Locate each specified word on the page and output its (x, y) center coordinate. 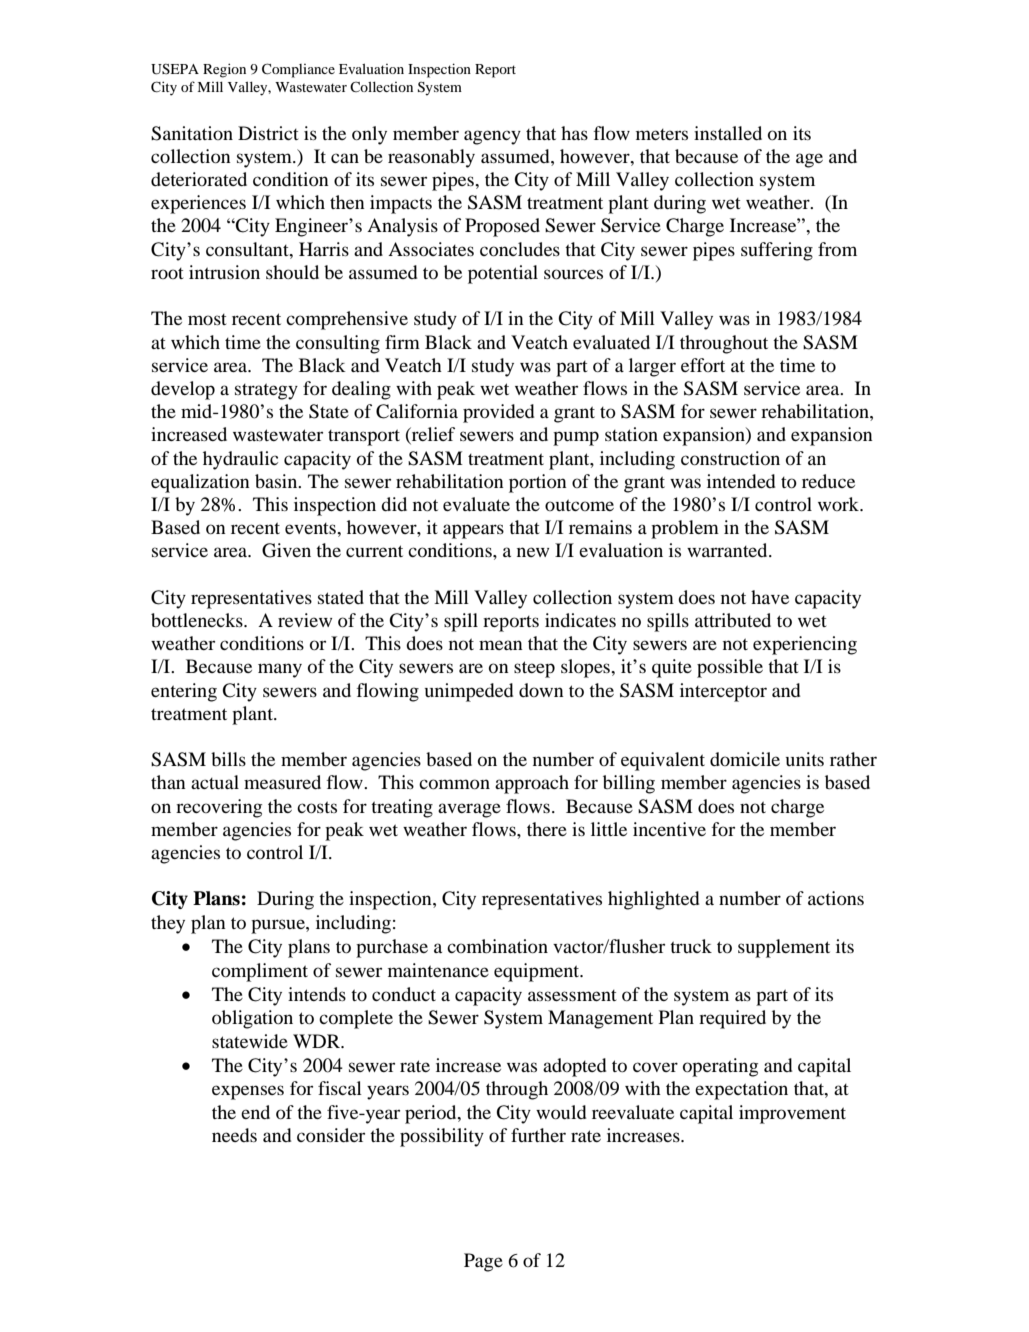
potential (503, 274)
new (533, 552)
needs (234, 1135)
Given (286, 550)
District (268, 133)
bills (228, 759)
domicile (745, 759)
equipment (538, 972)
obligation (252, 1019)
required (732, 1019)
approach (532, 784)
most (207, 319)
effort (703, 365)
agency (492, 137)
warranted (728, 550)
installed (728, 133)
